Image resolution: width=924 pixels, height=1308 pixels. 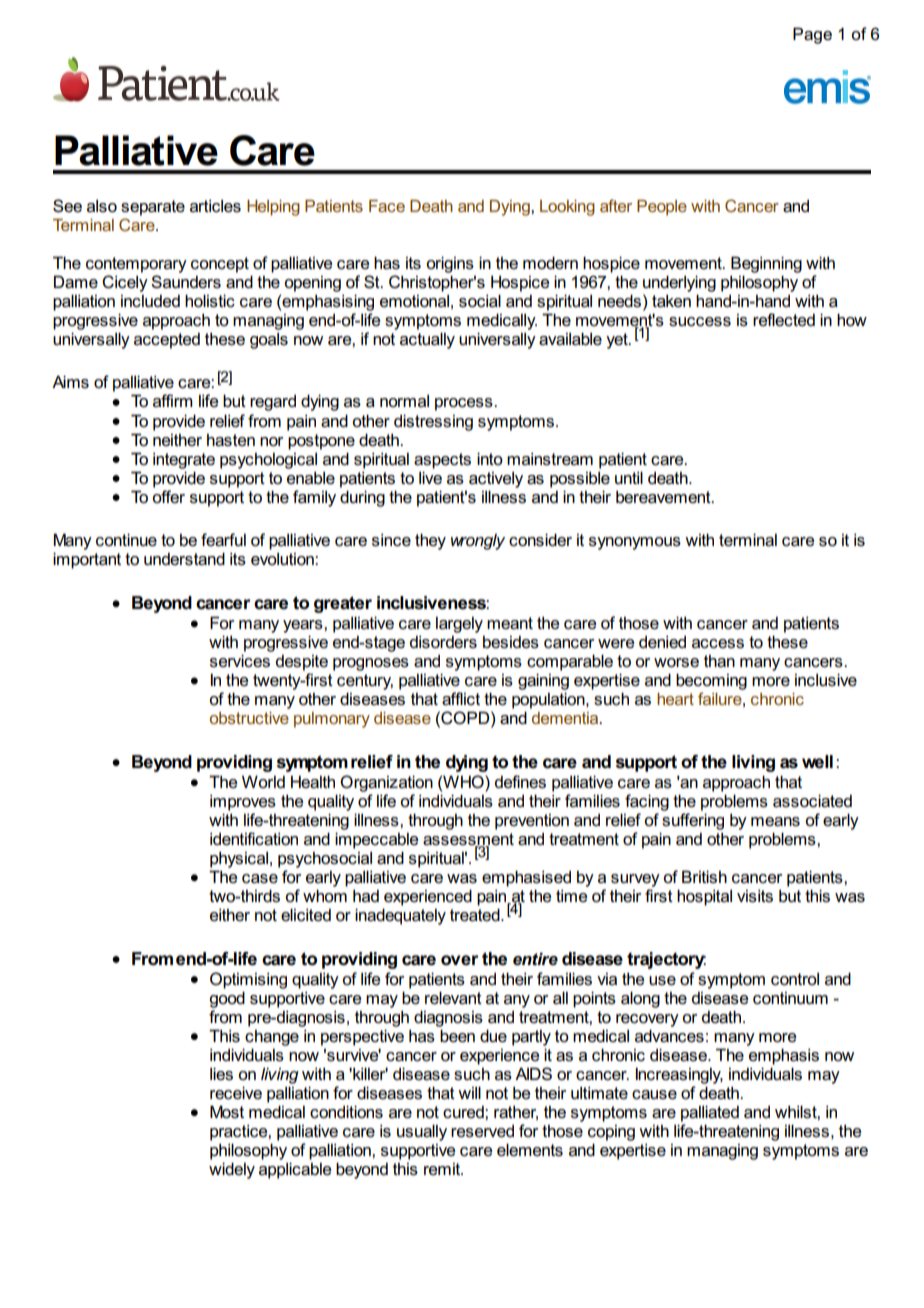 What do you see at coordinates (755, 896) in the screenshot?
I see `visits` at bounding box center [755, 896].
